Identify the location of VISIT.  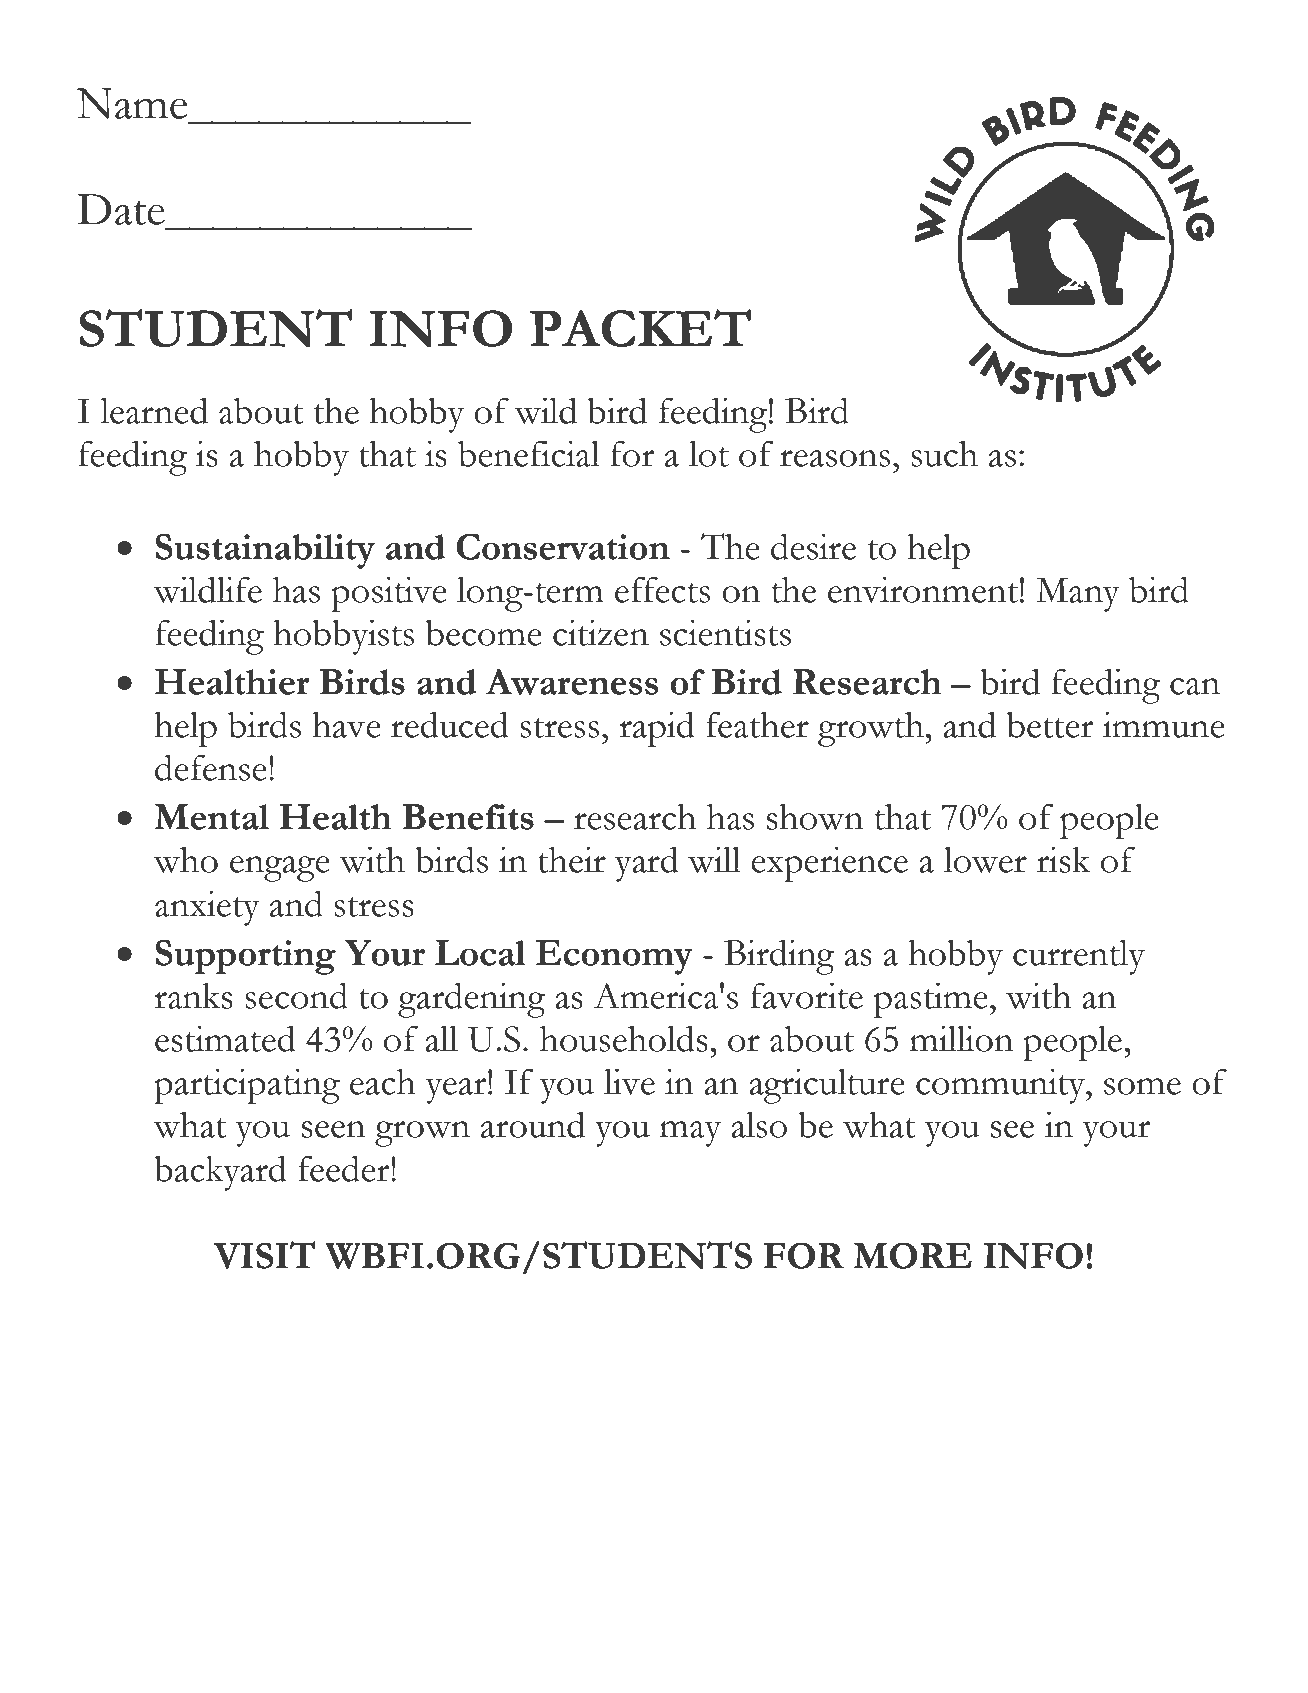
(264, 1255).
